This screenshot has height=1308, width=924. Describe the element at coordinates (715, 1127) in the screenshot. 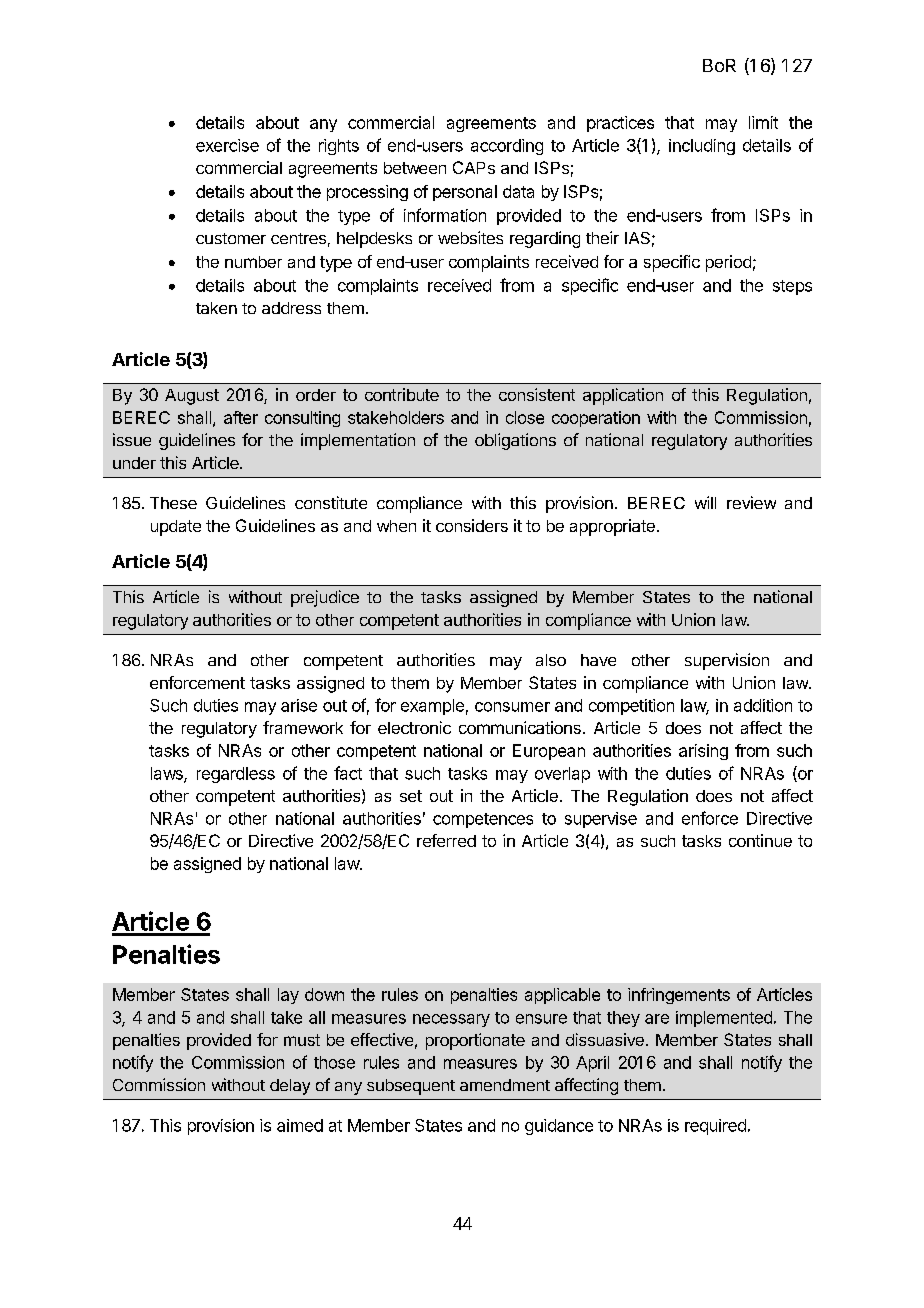

I see `required` at that location.
